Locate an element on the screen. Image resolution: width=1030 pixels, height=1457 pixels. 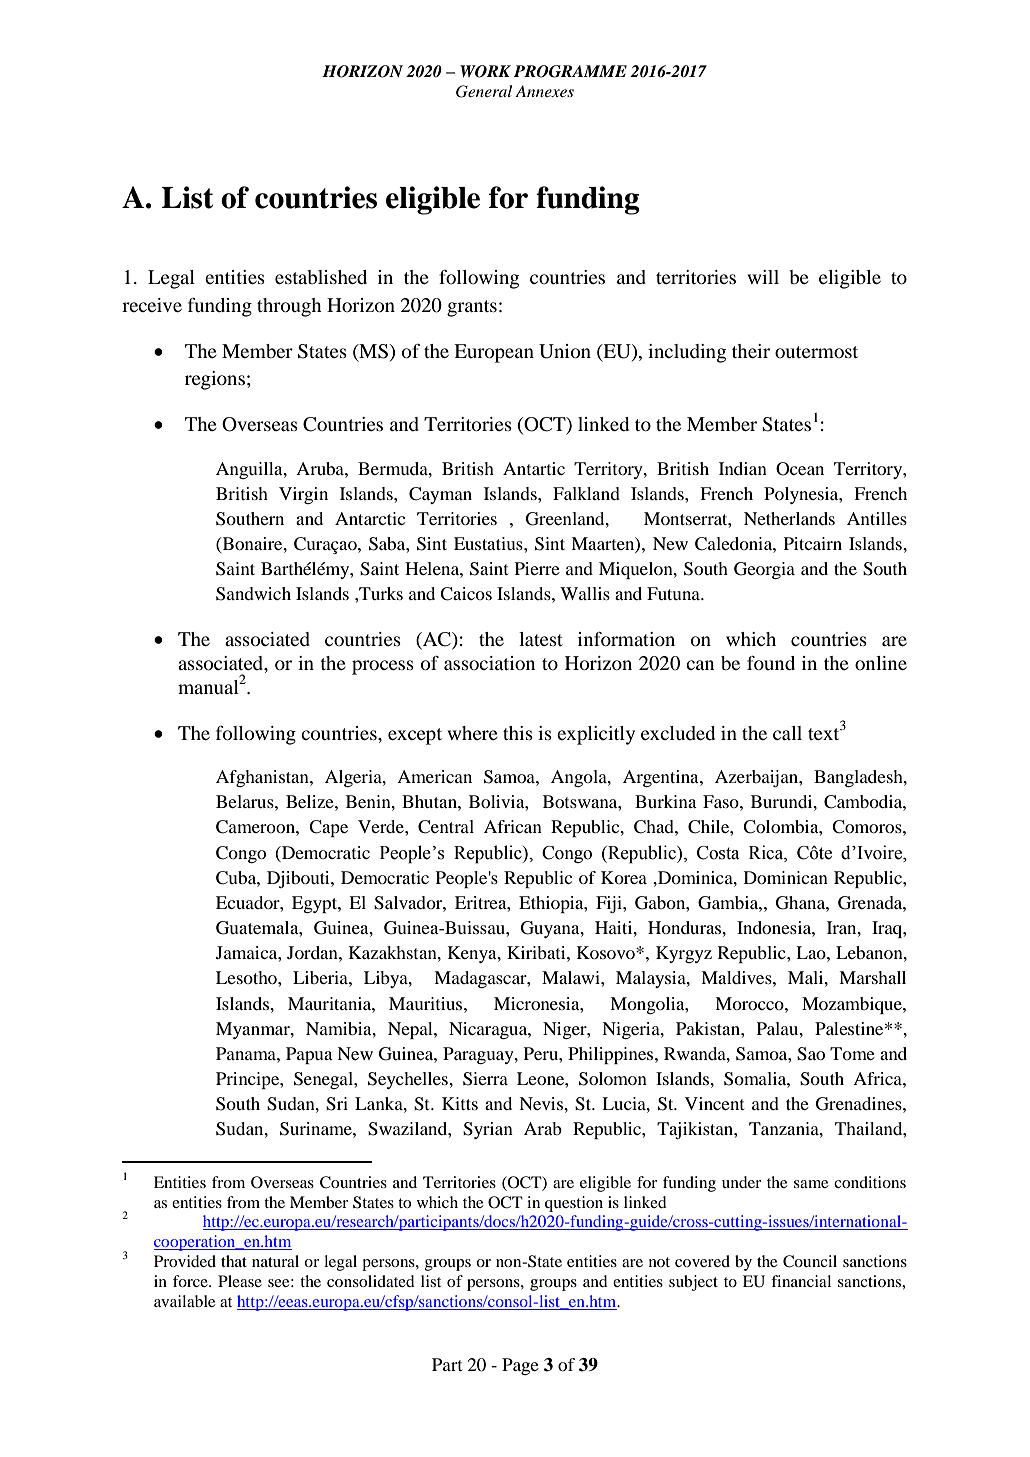
Afghanistan is located at coordinates (263, 778).
